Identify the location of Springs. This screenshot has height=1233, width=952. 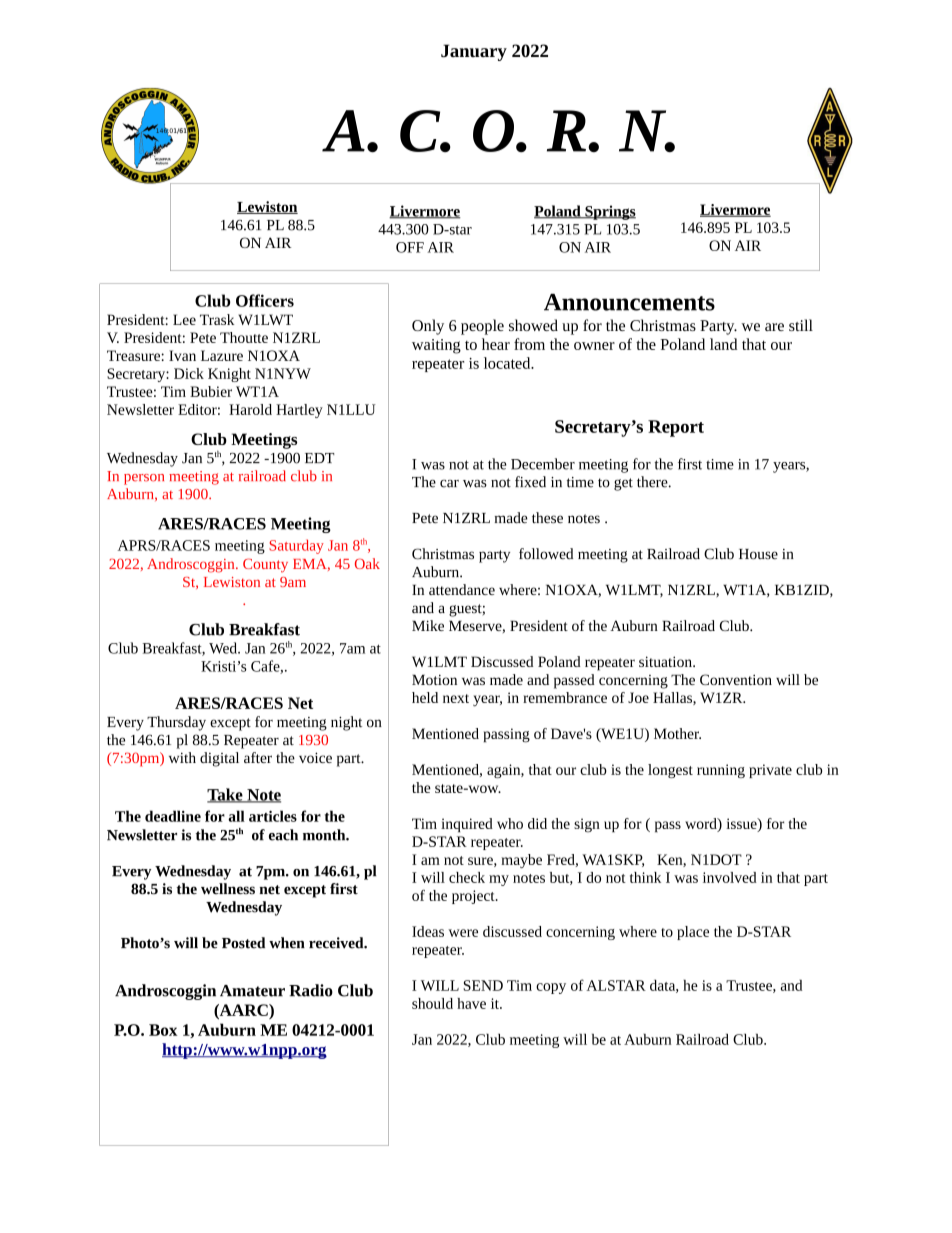
(609, 212).
